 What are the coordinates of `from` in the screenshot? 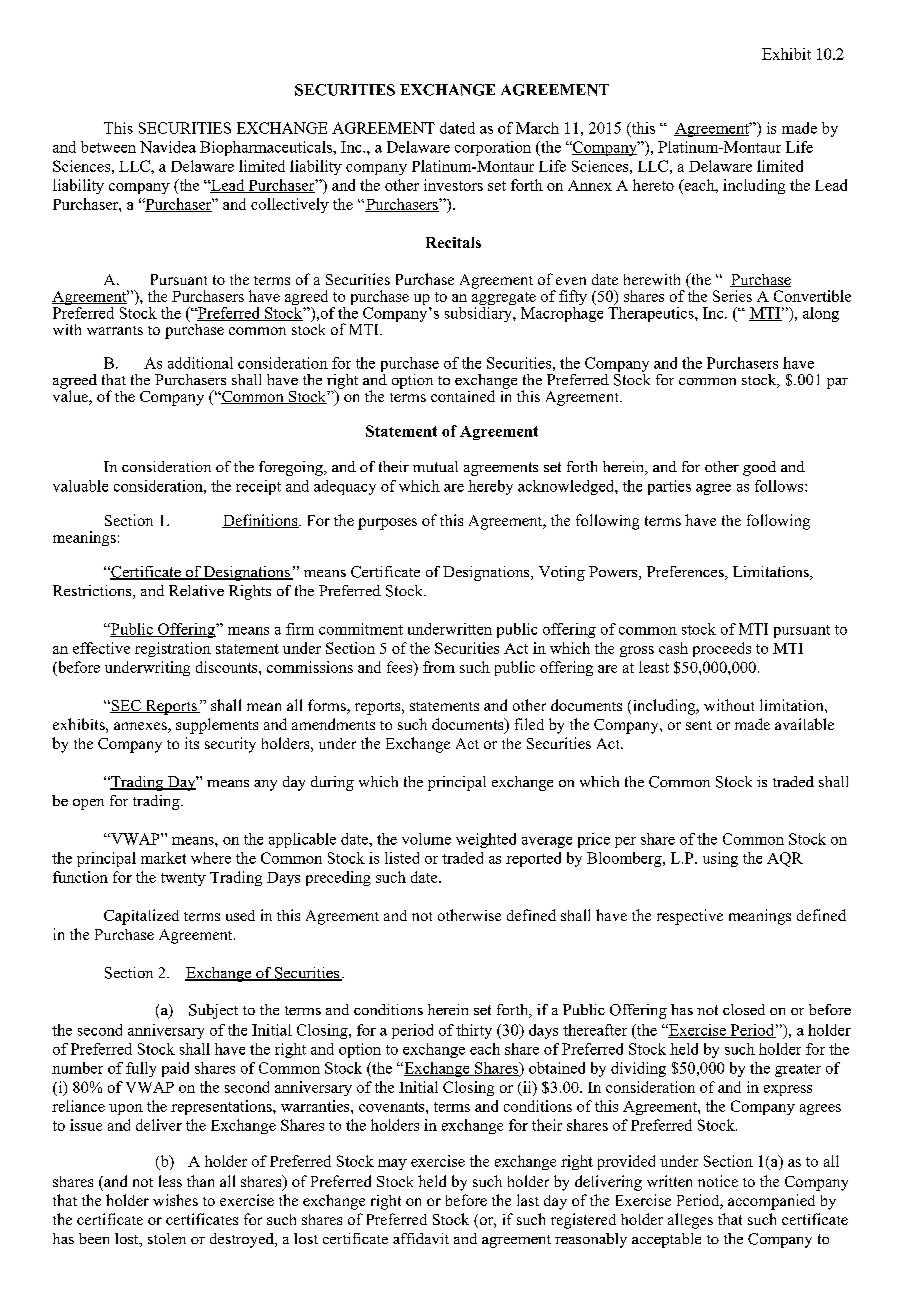 It's located at (439, 667).
